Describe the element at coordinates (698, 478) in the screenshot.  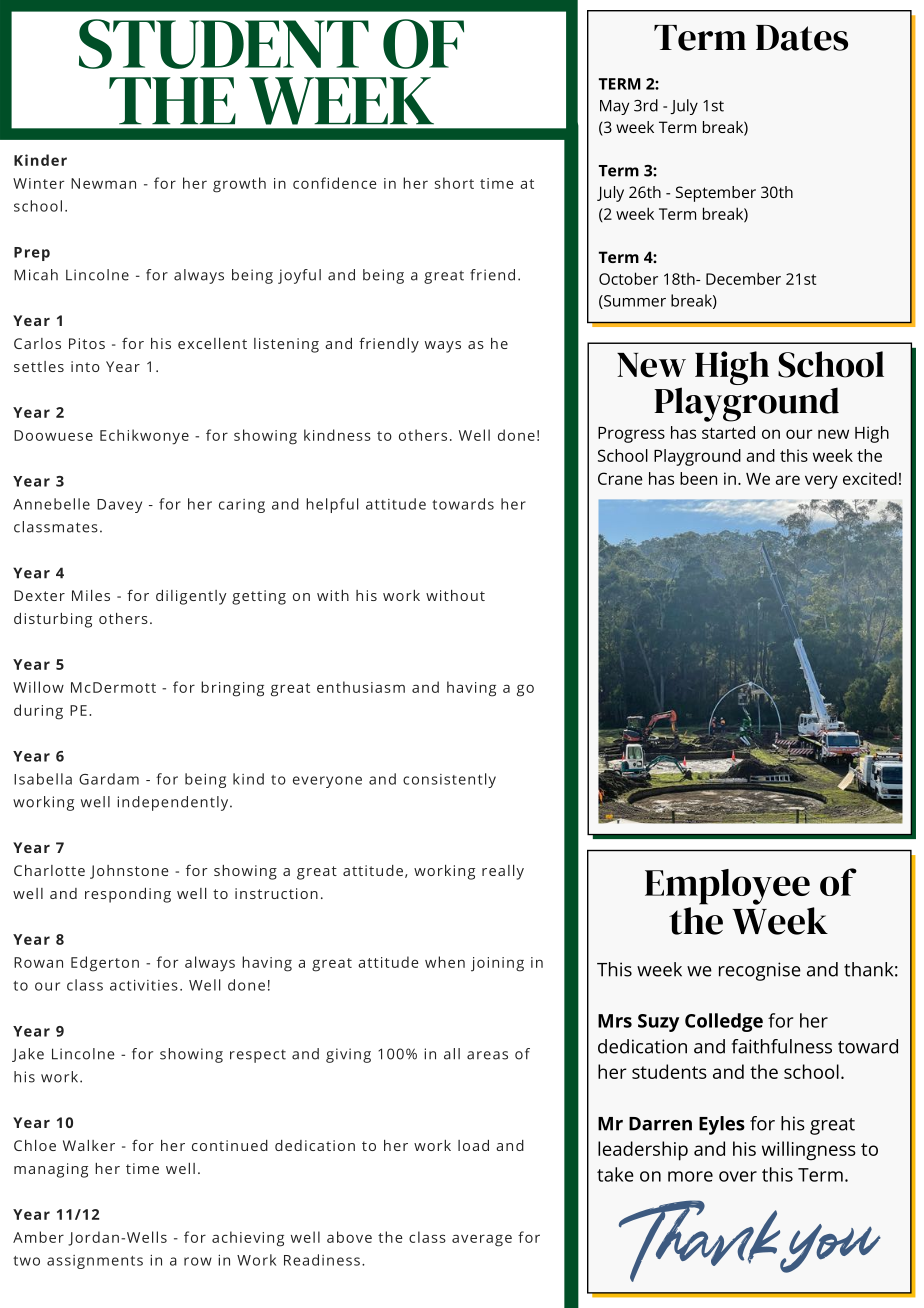
I see `been` at that location.
